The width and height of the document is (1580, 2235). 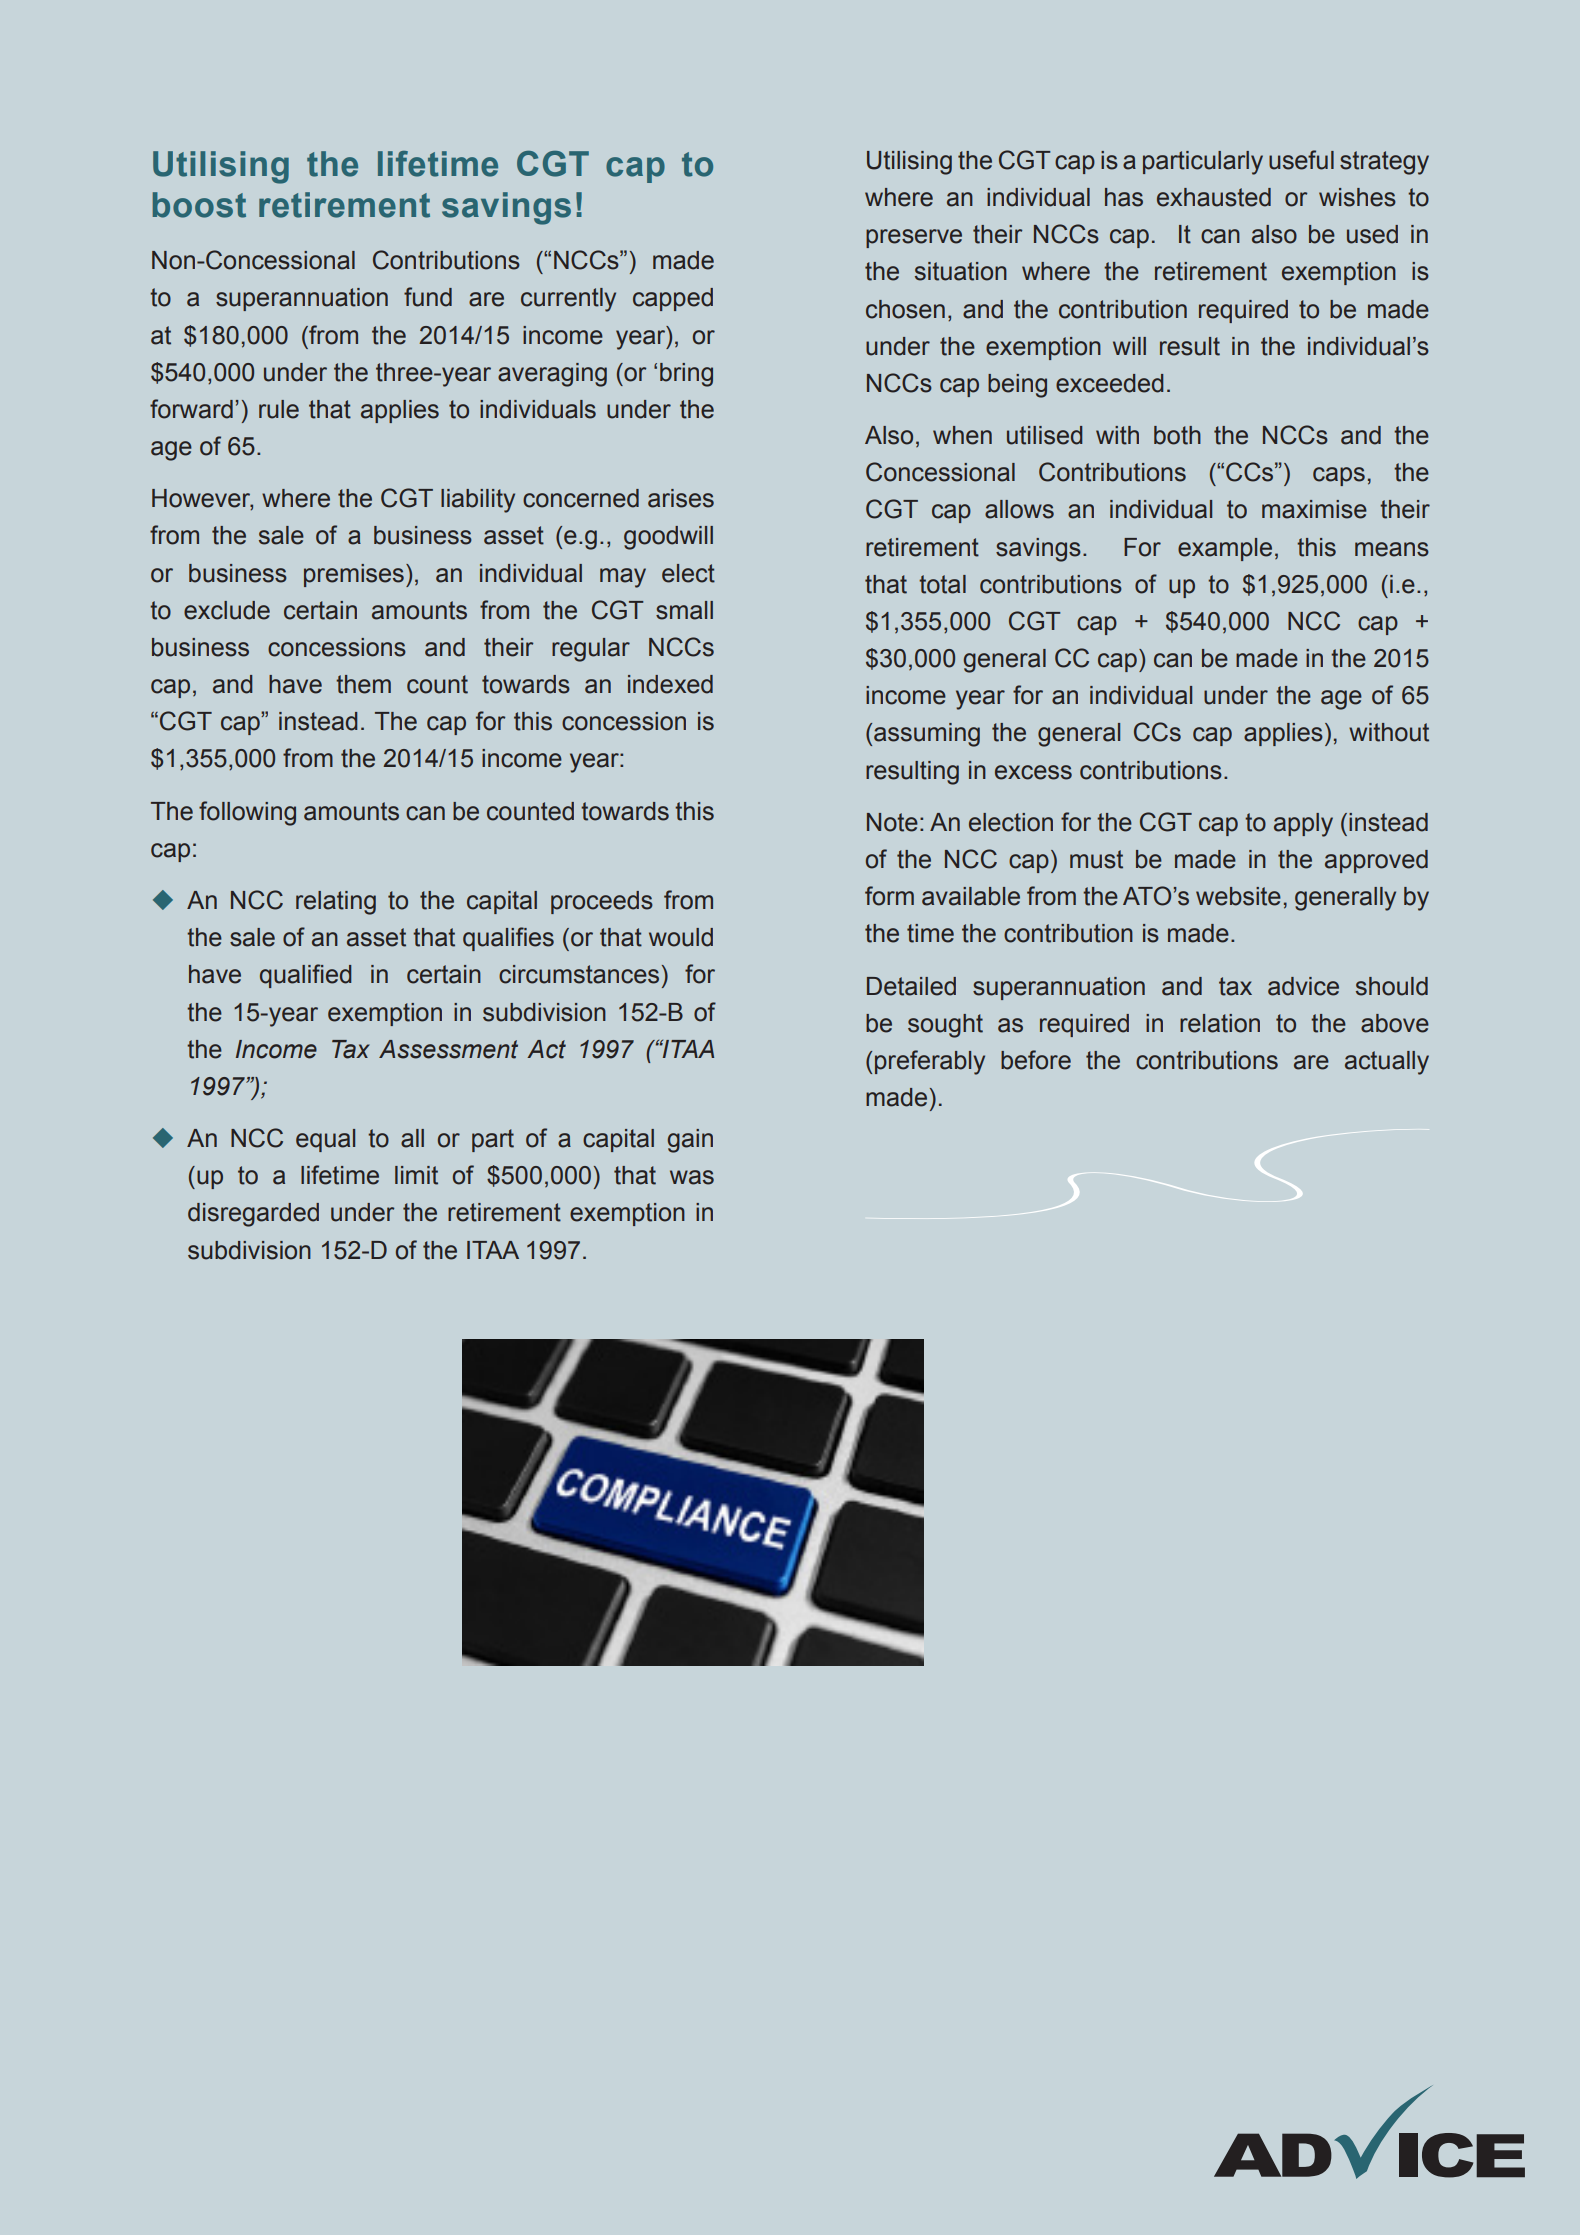 I want to click on was, so click(x=692, y=1177).
